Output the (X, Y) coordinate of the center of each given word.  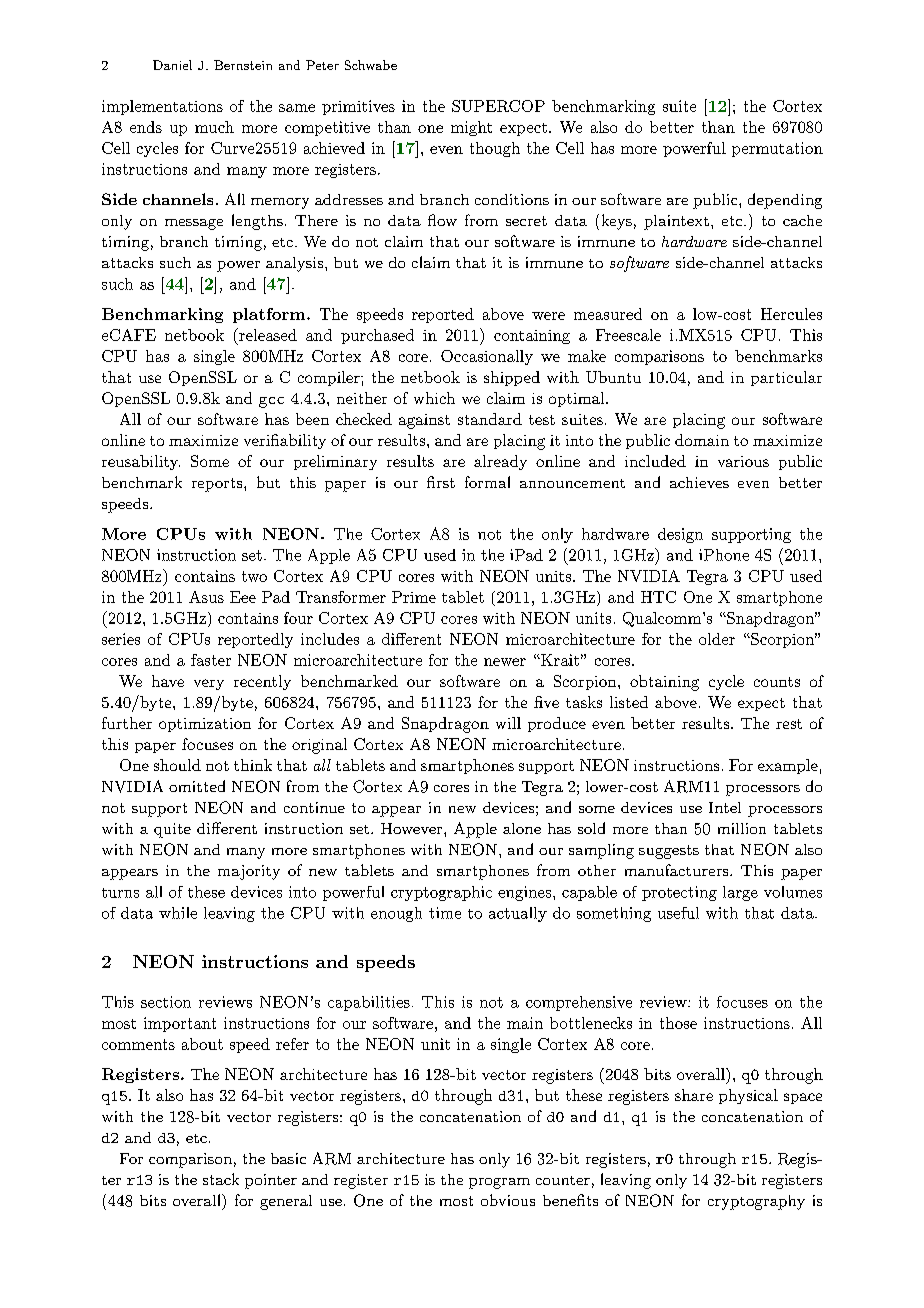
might (471, 128)
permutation (777, 149)
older (717, 639)
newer (505, 662)
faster (211, 660)
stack (221, 1179)
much (214, 127)
